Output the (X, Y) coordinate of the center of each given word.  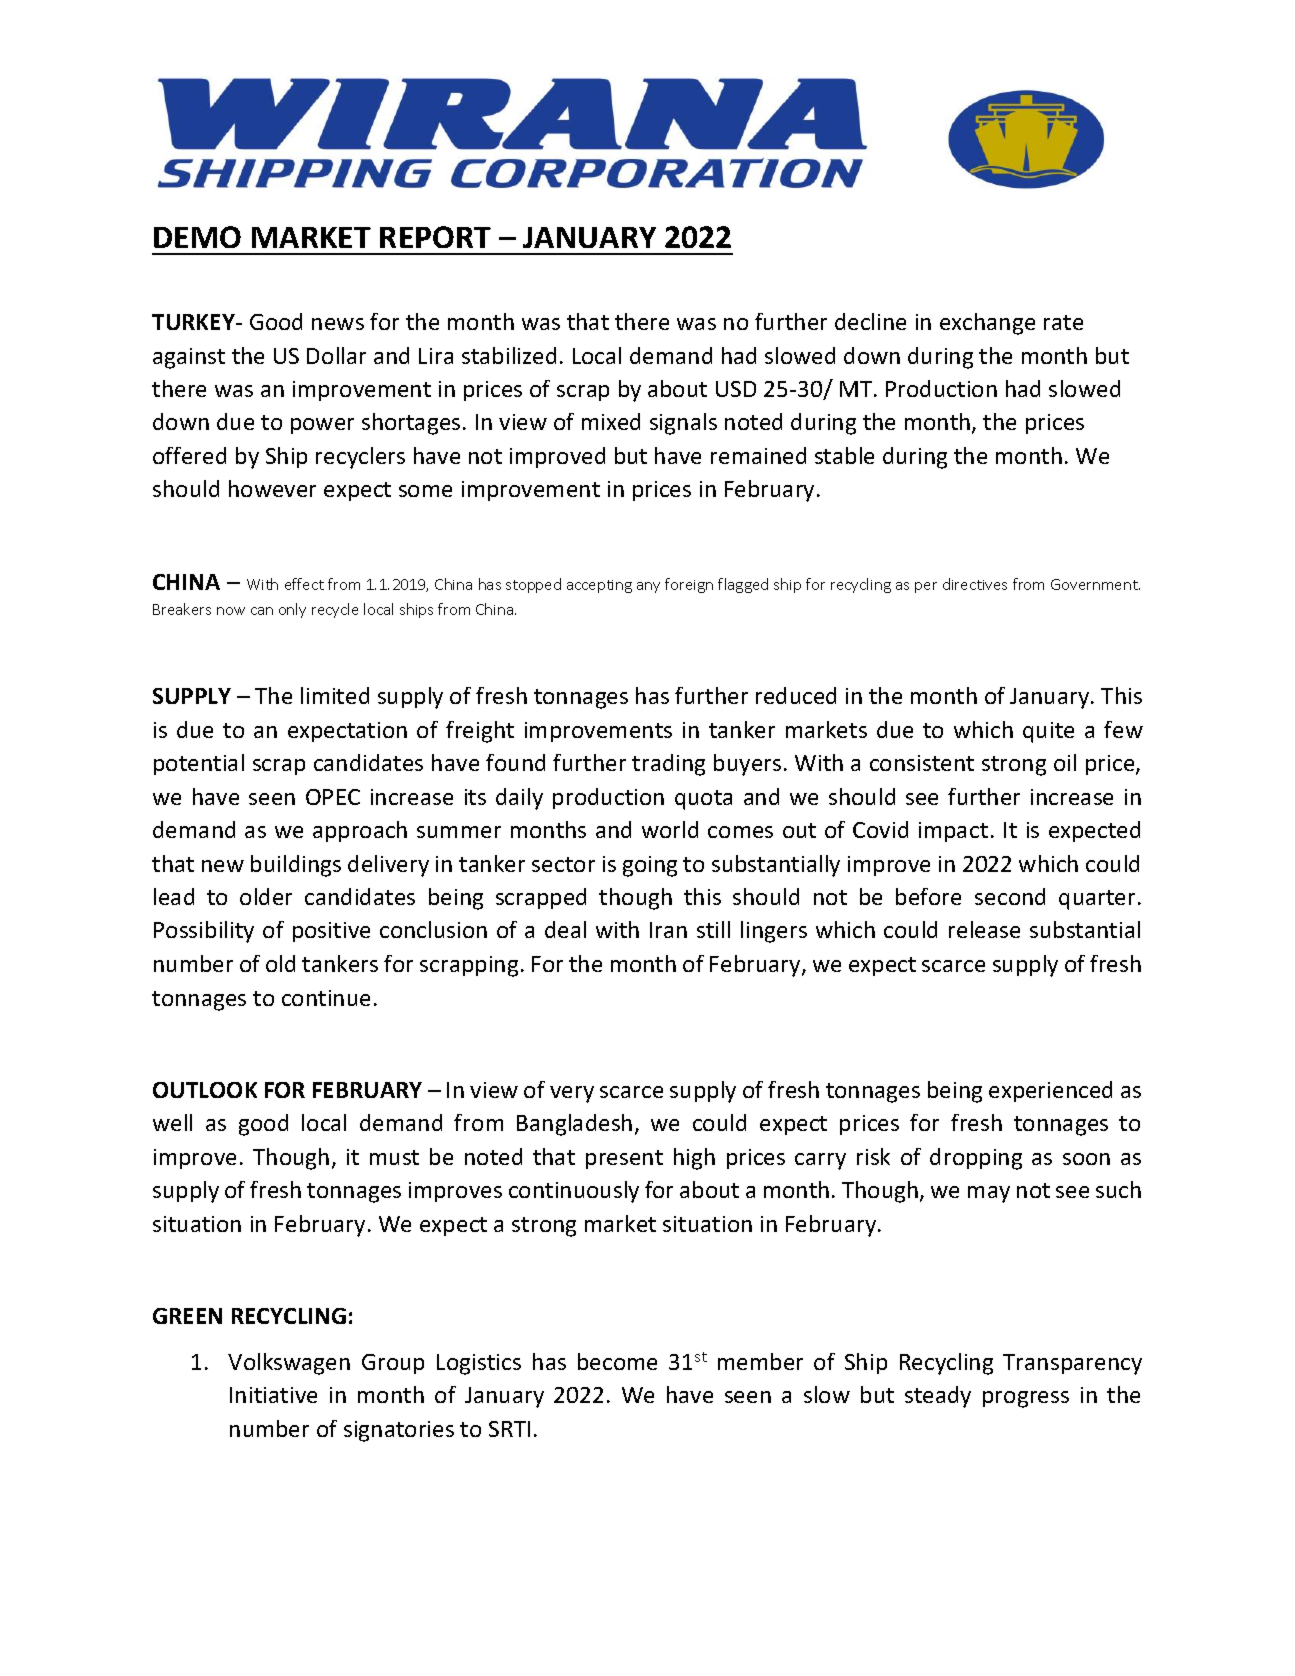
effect (304, 584)
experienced (1050, 1091)
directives (975, 584)
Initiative (273, 1395)
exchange (987, 324)
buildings (296, 866)
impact (953, 832)
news (338, 324)
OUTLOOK (205, 1090)
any (648, 587)
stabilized (509, 355)
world (670, 829)
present (624, 1159)
